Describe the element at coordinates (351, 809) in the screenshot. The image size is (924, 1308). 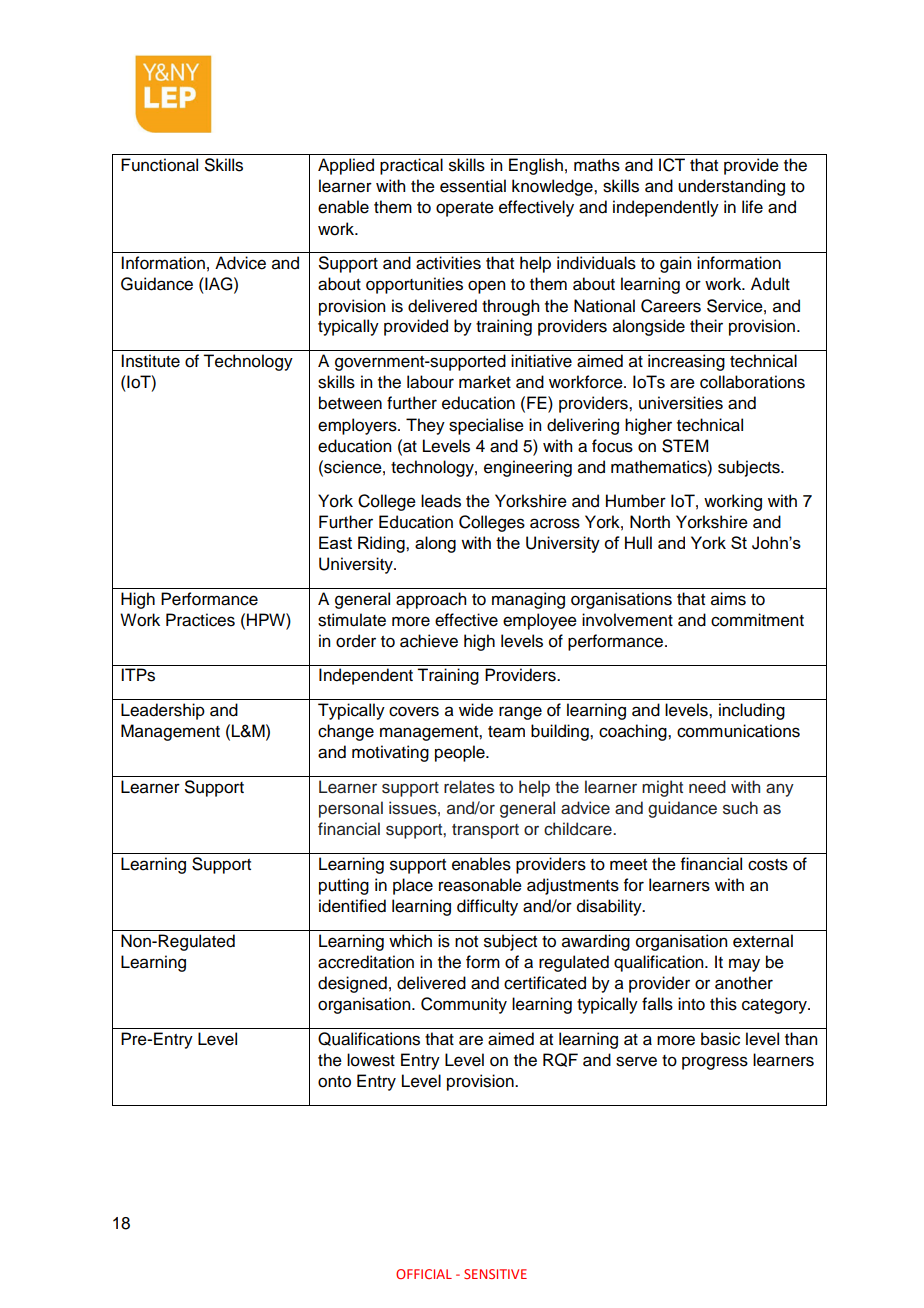
I see `personal` at that location.
